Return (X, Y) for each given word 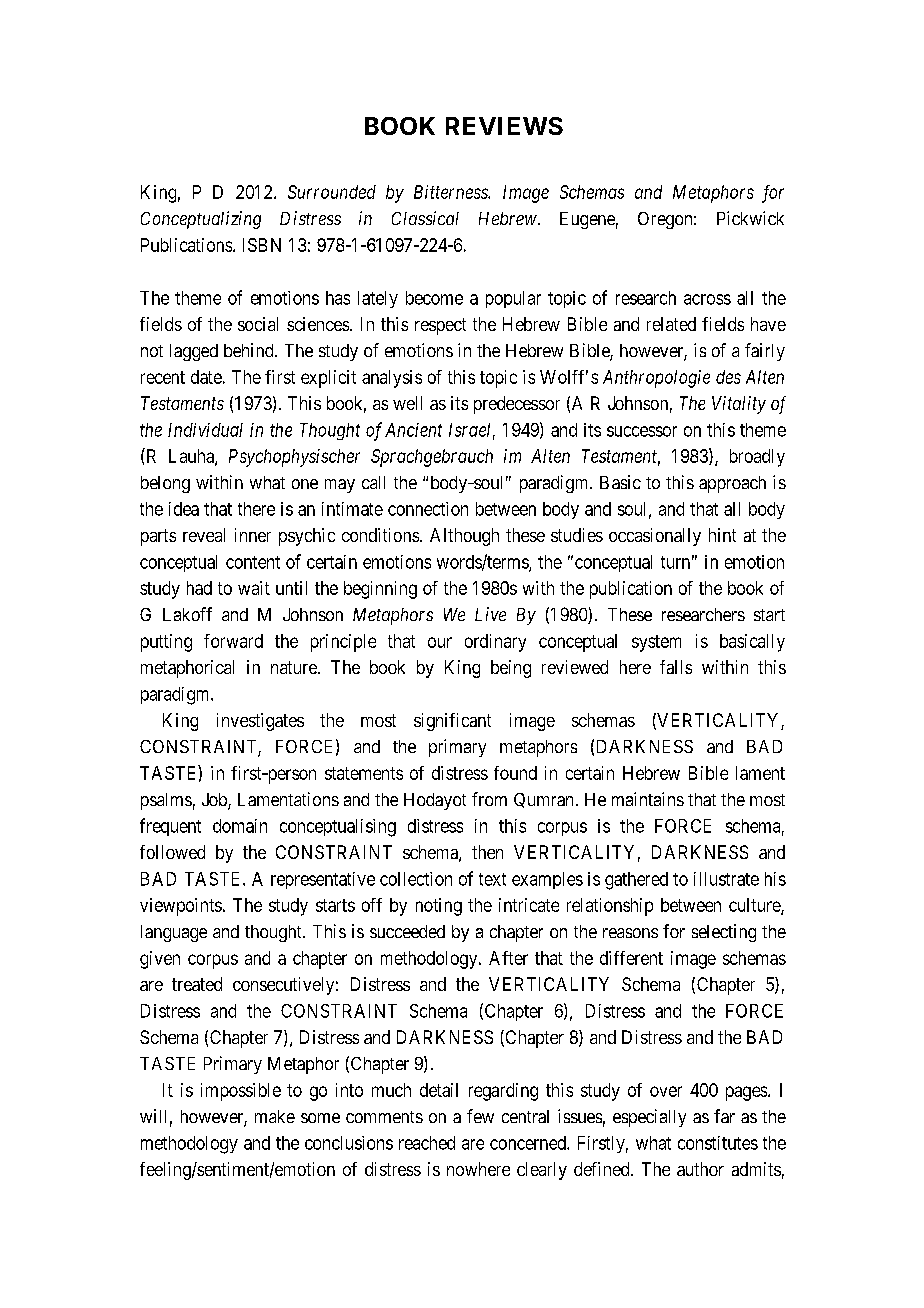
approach (732, 484)
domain (240, 826)
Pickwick (750, 218)
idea (184, 509)
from (489, 799)
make (275, 1116)
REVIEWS (504, 126)
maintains (648, 799)
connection (428, 509)
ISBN (262, 245)
